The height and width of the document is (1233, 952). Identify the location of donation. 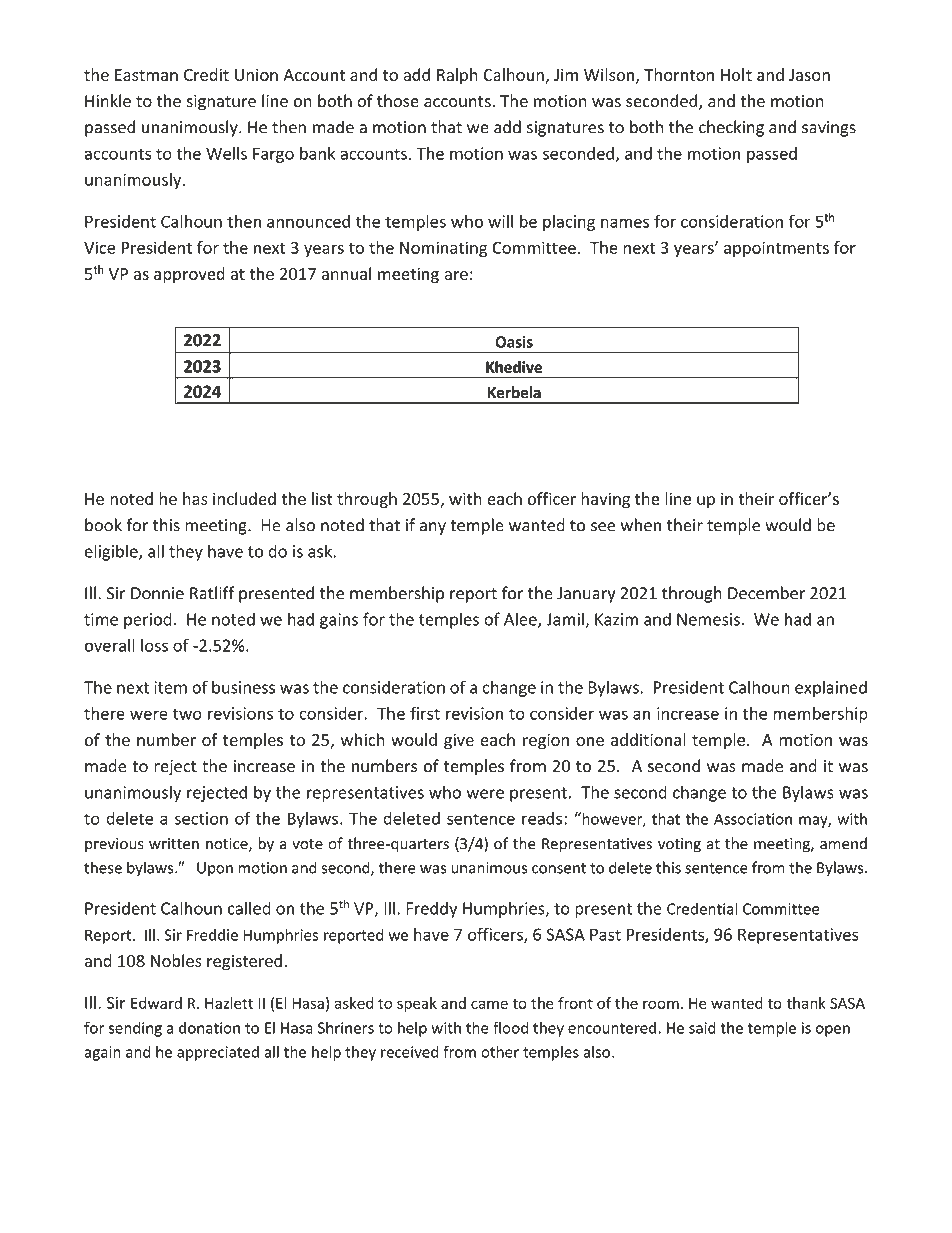
(209, 1027).
